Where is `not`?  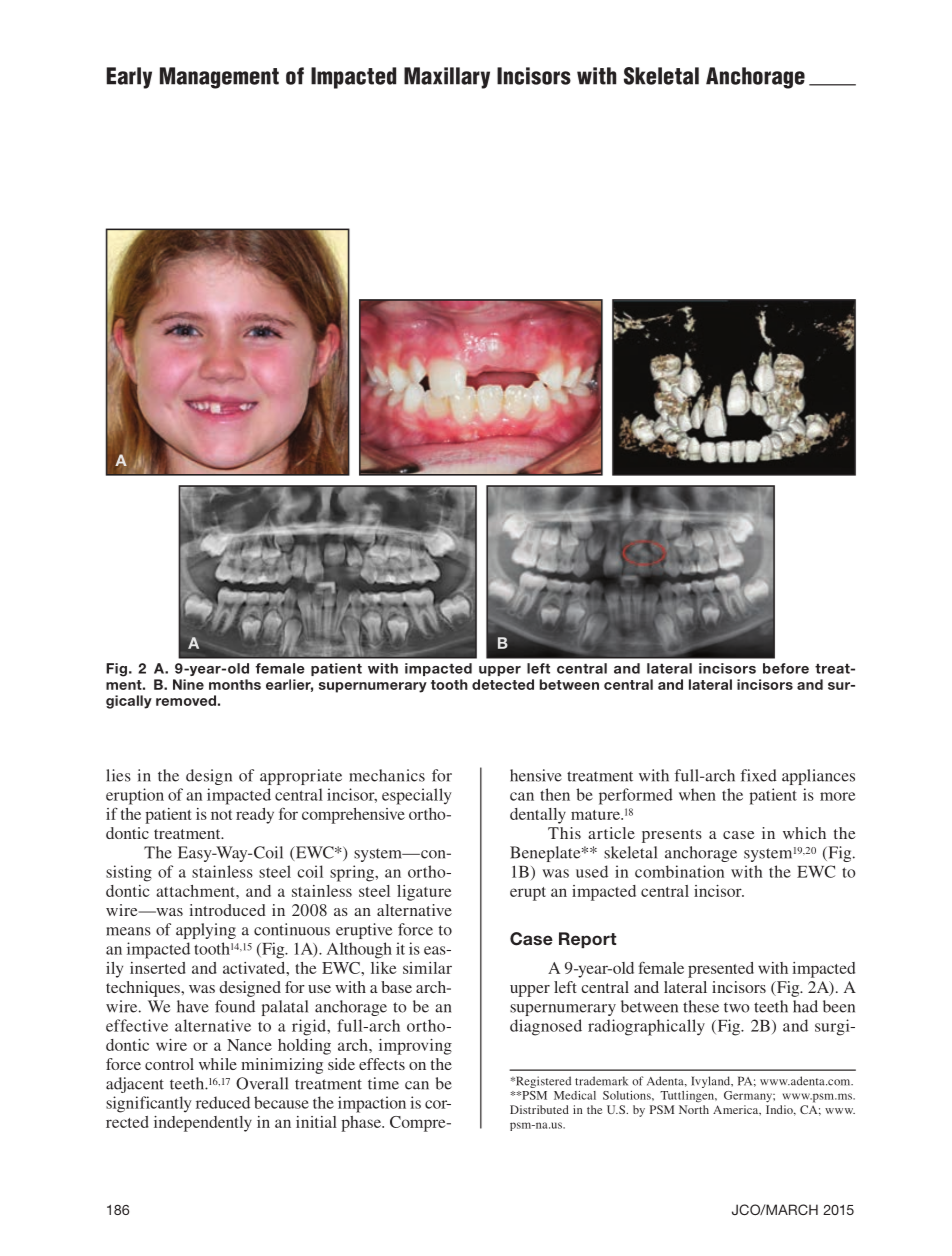
not is located at coordinates (221, 815).
